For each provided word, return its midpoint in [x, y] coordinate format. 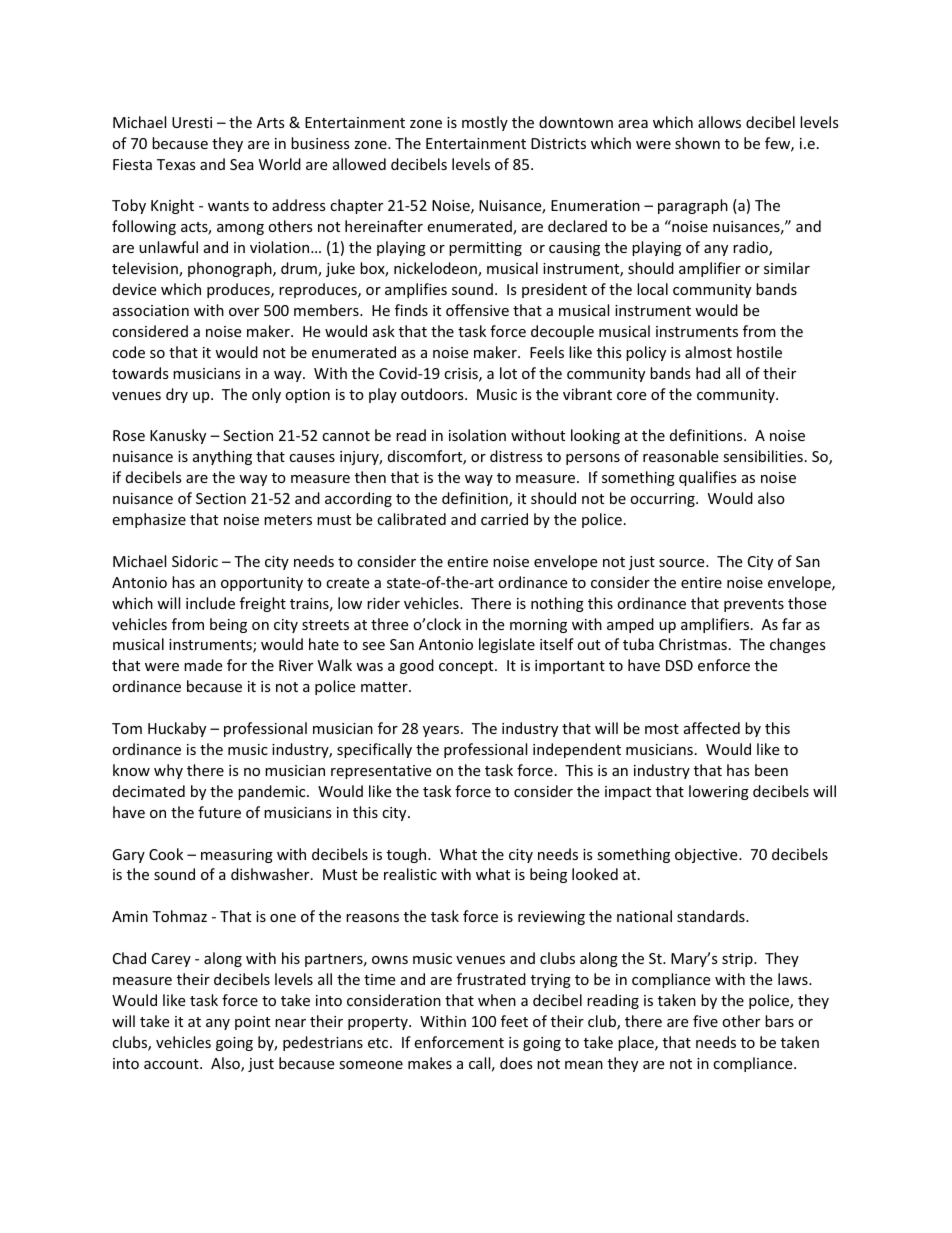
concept [467, 667]
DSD [679, 665]
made [203, 665]
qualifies [708, 478]
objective [707, 855]
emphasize [149, 520]
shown [697, 143]
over [244, 312]
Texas [176, 164]
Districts [558, 143]
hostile [759, 352]
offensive [477, 310]
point [252, 1023]
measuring [237, 856]
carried [504, 519]
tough [408, 855]
